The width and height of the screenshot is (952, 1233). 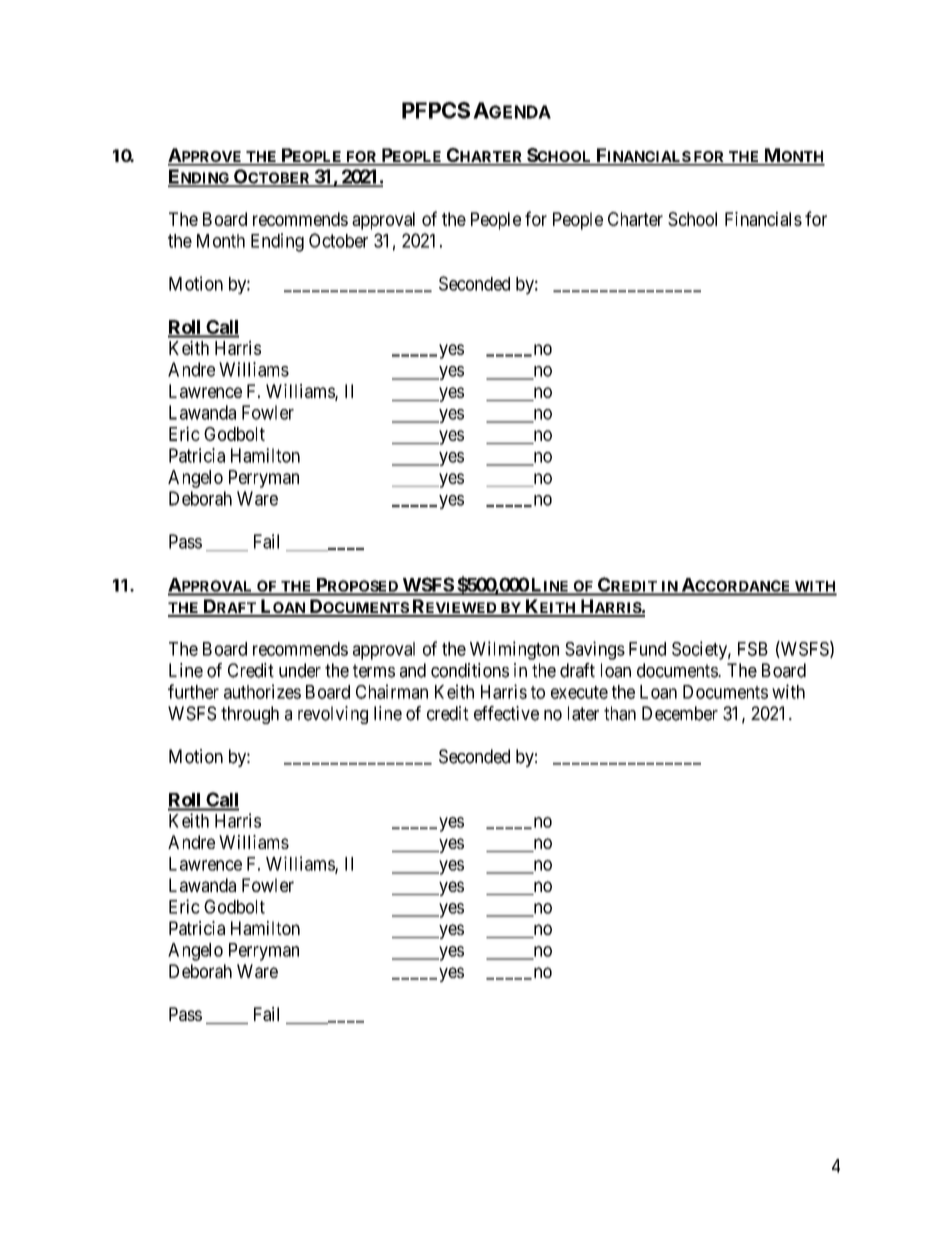 I want to click on authorizes, so click(x=262, y=691).
